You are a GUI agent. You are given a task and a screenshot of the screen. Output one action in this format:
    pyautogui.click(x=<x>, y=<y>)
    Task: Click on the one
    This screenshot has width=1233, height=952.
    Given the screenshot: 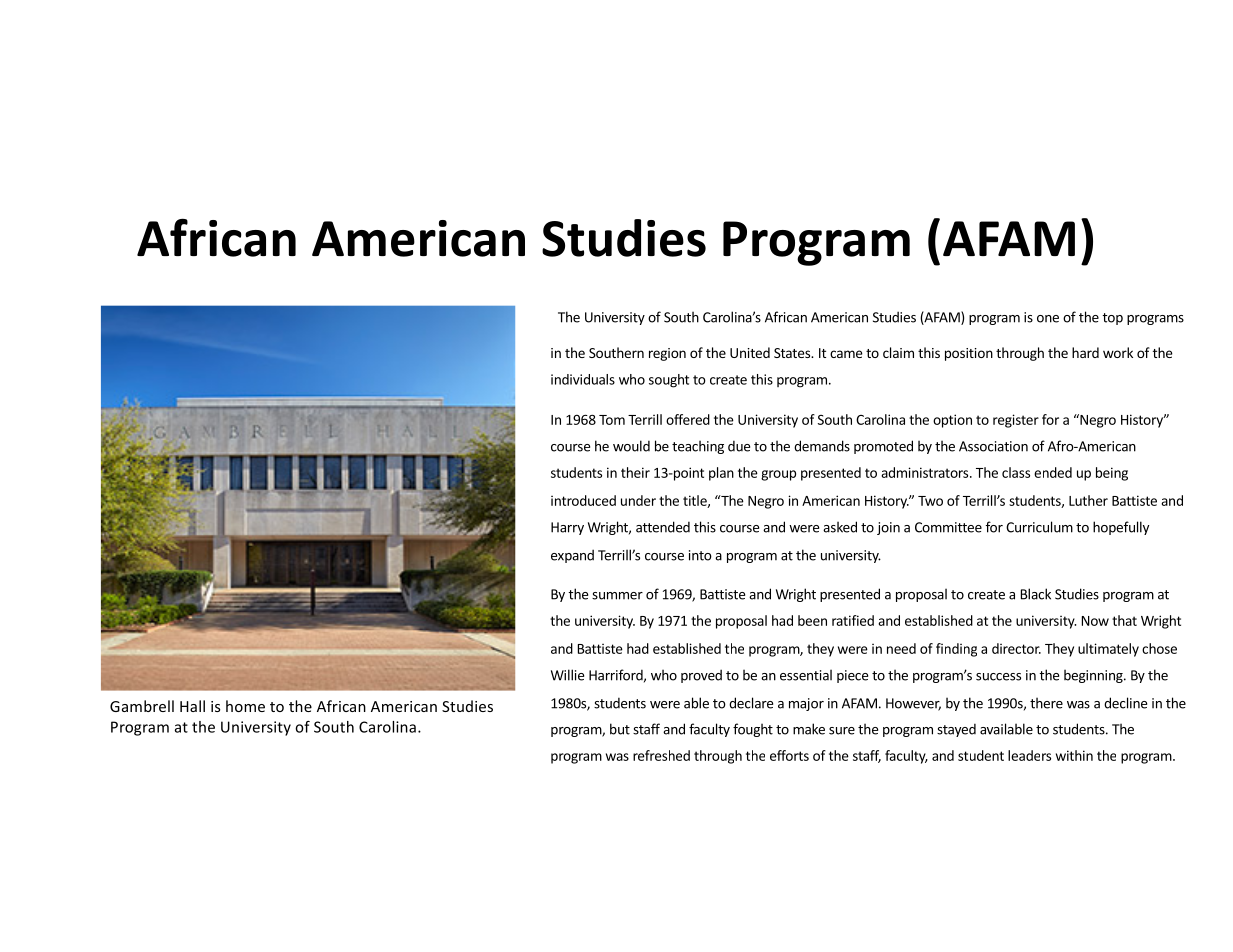 What is the action you would take?
    pyautogui.click(x=1048, y=319)
